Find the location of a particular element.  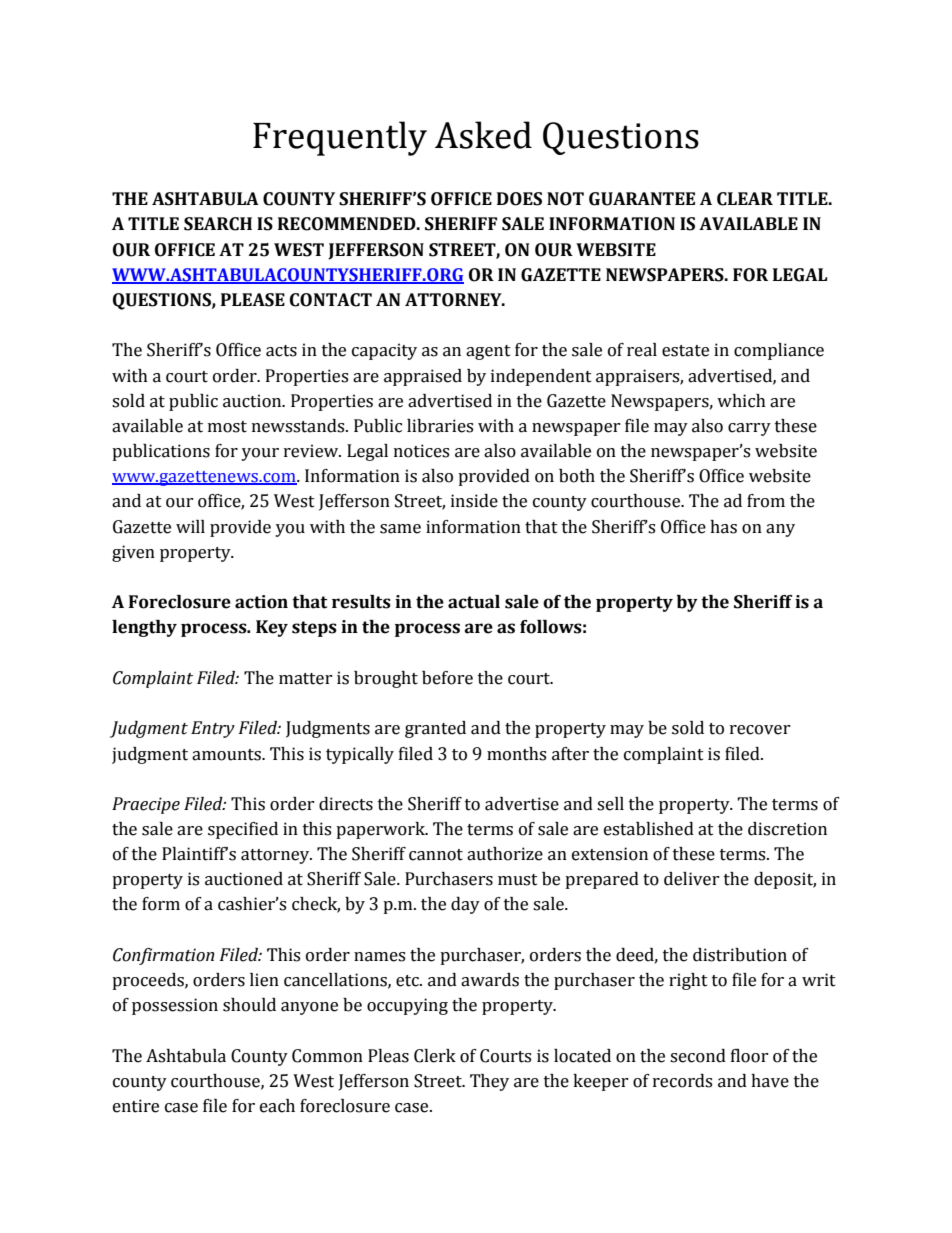

recover is located at coordinates (760, 730).
